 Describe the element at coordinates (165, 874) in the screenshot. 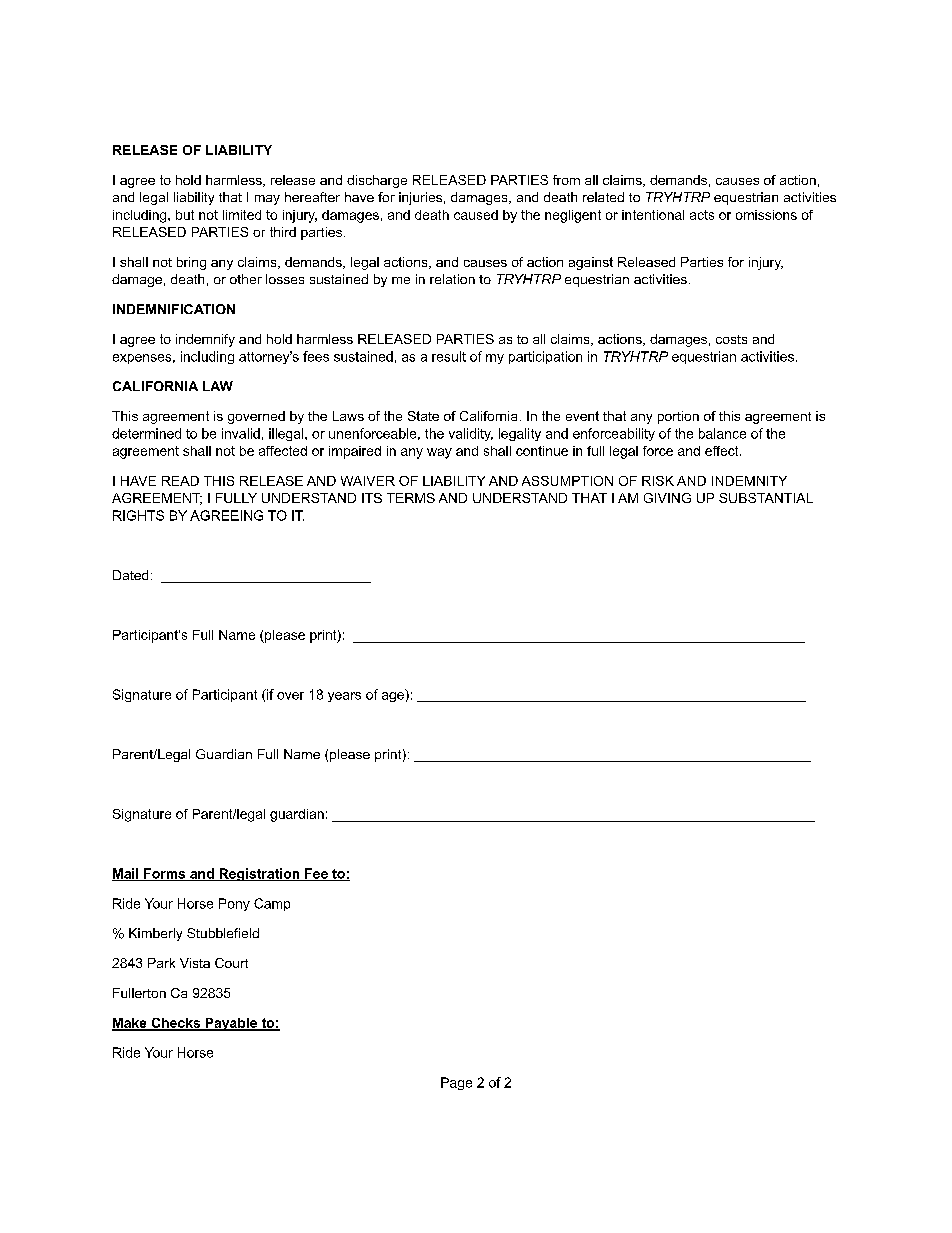

I see `Forms` at that location.
